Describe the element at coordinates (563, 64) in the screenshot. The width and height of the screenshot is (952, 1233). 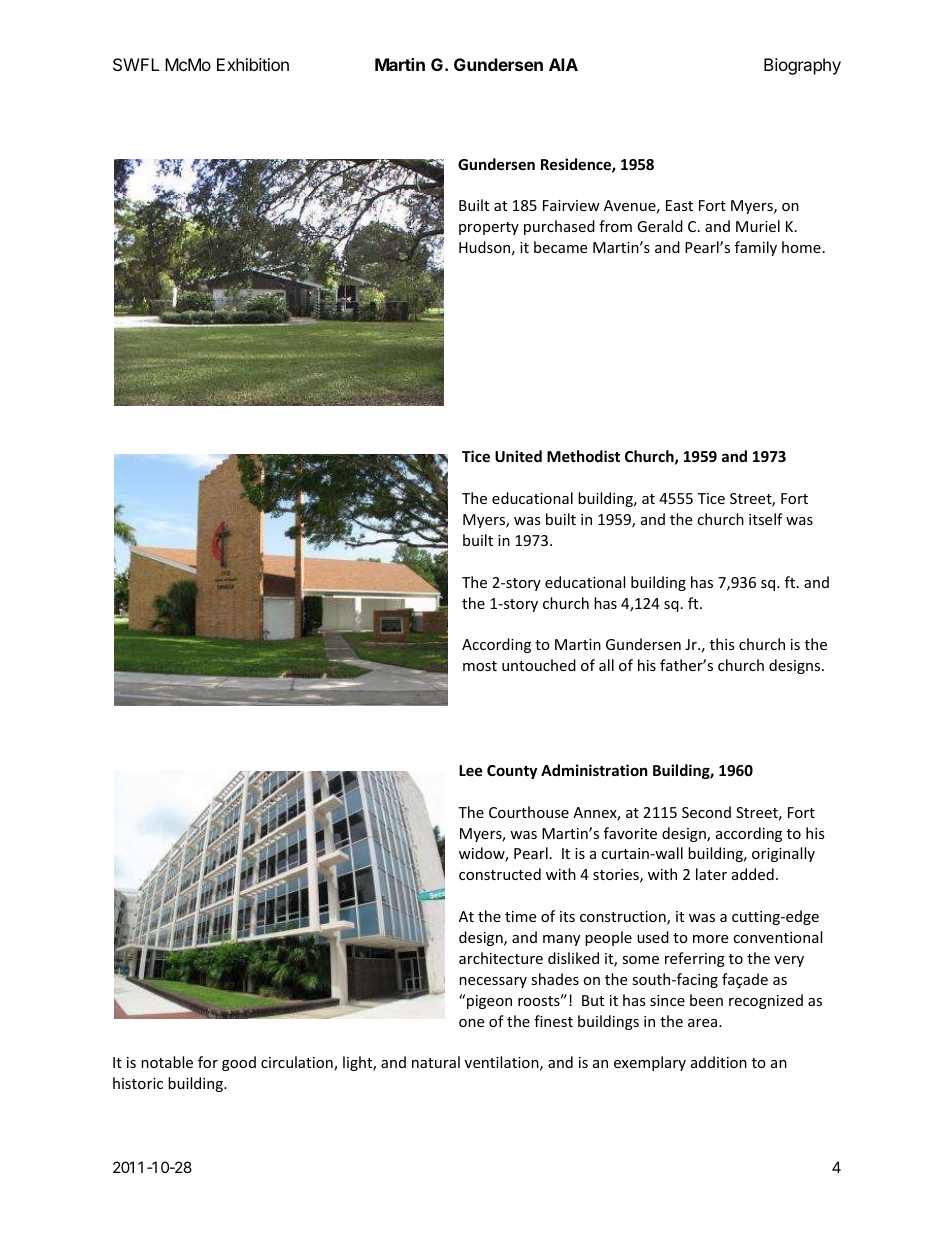
I see `AIA` at that location.
